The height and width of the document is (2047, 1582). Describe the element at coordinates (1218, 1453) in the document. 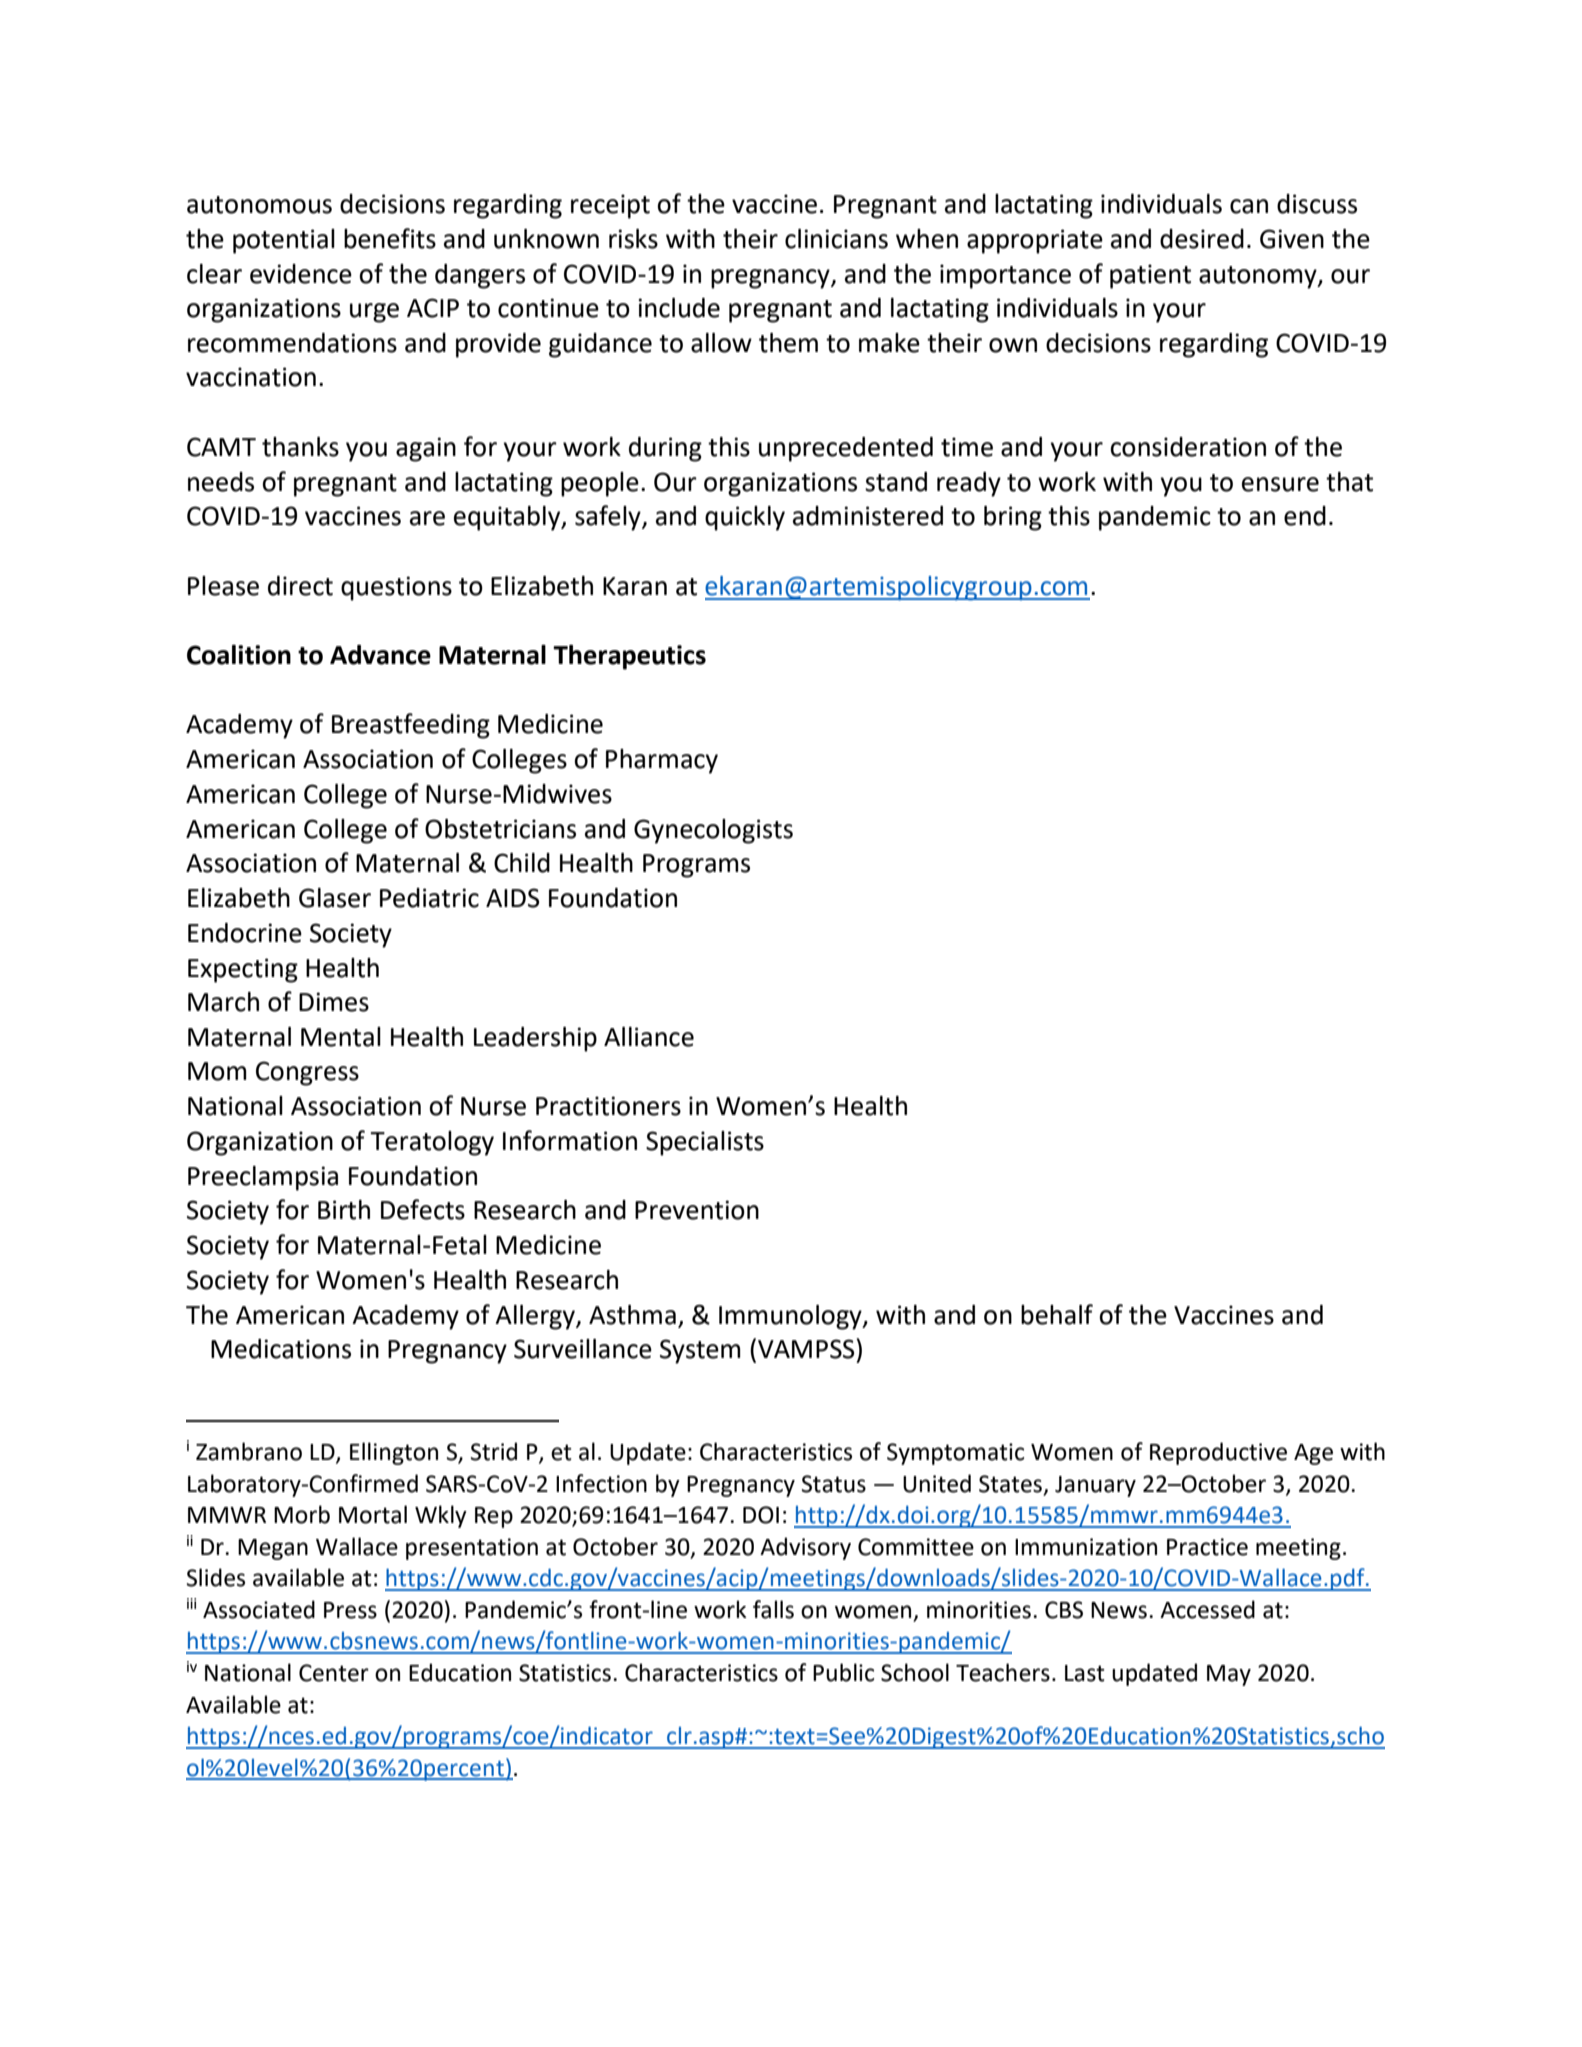

I see `Reproductive` at that location.
